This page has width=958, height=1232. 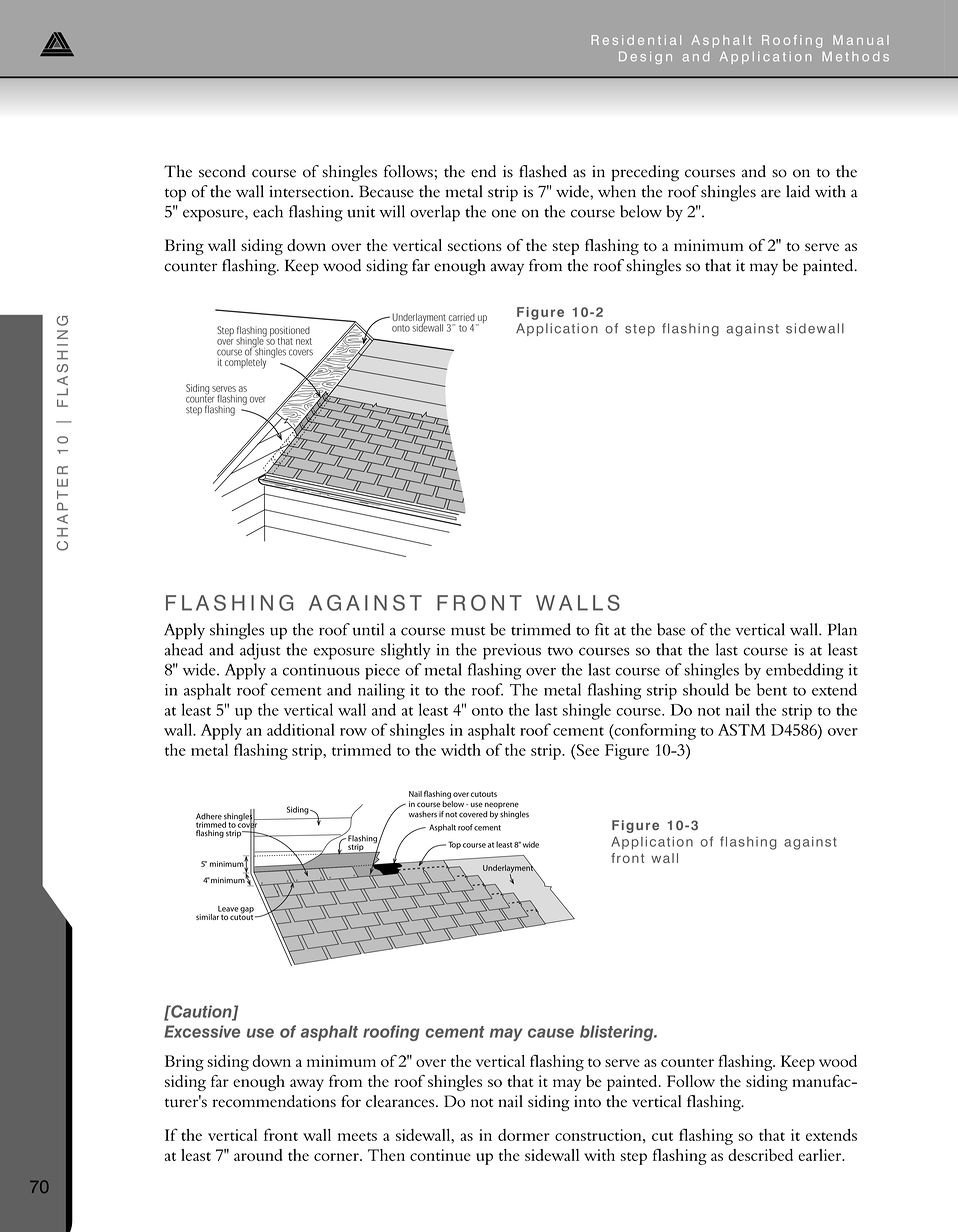 I want to click on ASTM, so click(x=742, y=730).
